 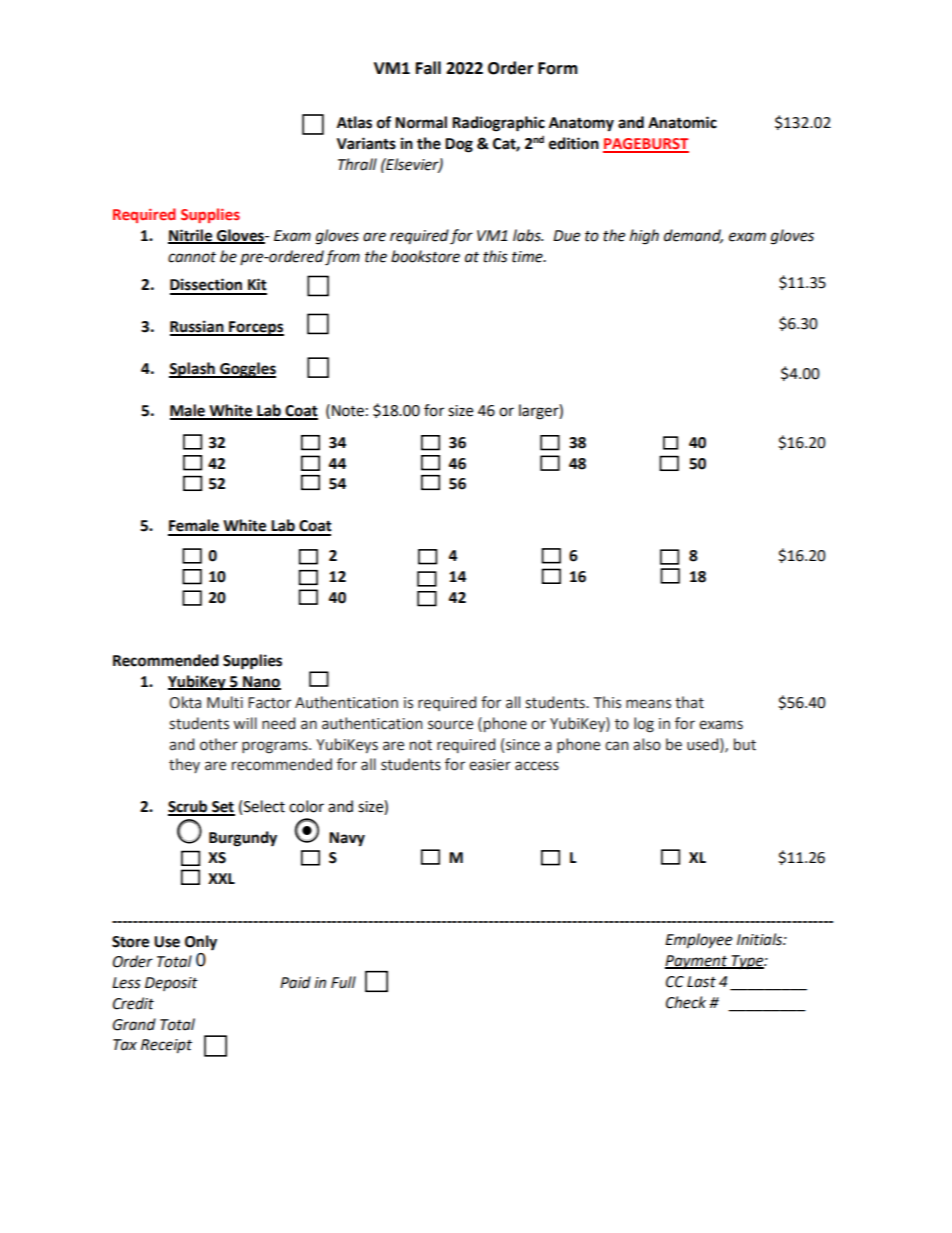 What do you see at coordinates (421, 122) in the page?
I see `Normal` at bounding box center [421, 122].
